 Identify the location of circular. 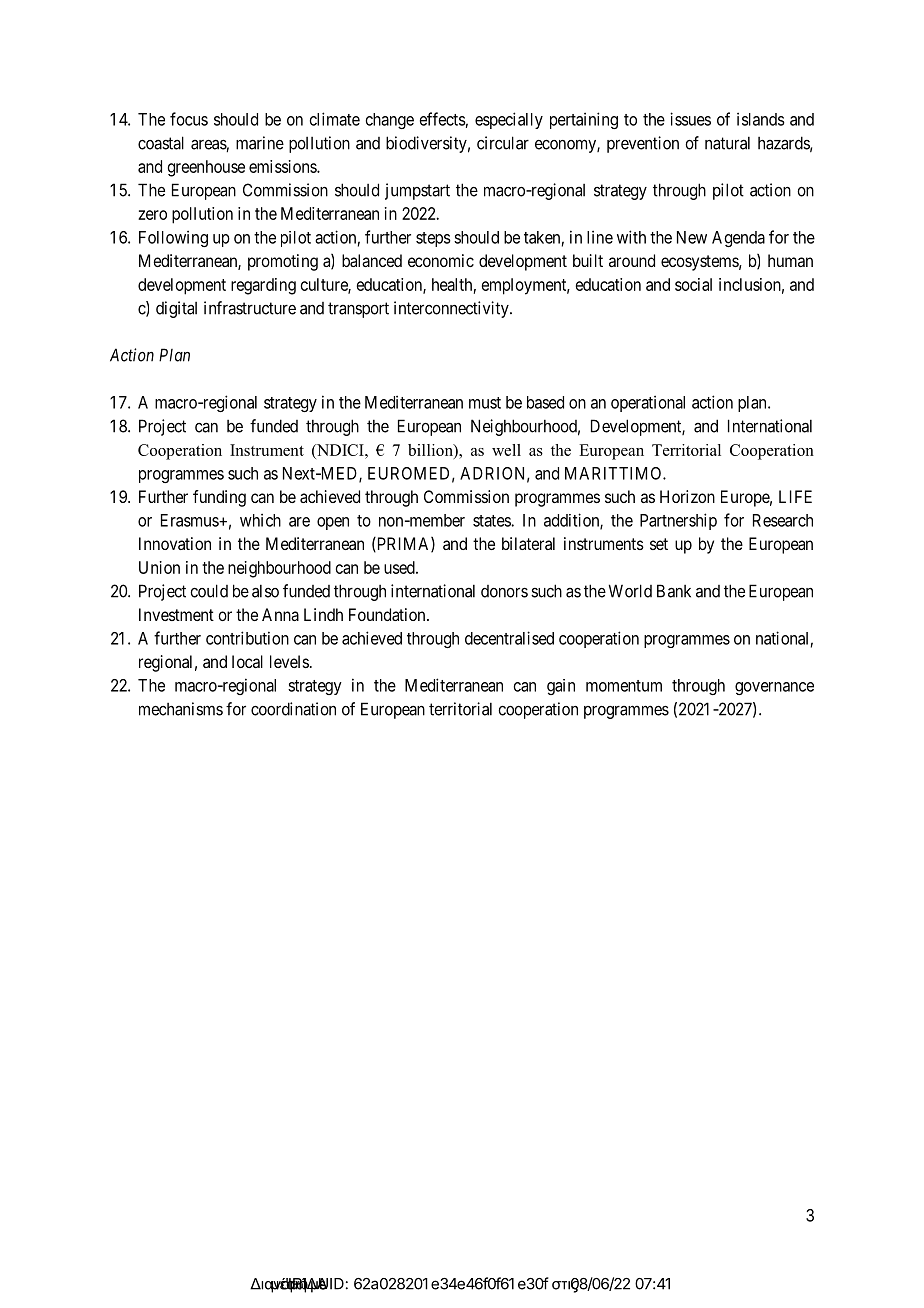
(503, 143).
